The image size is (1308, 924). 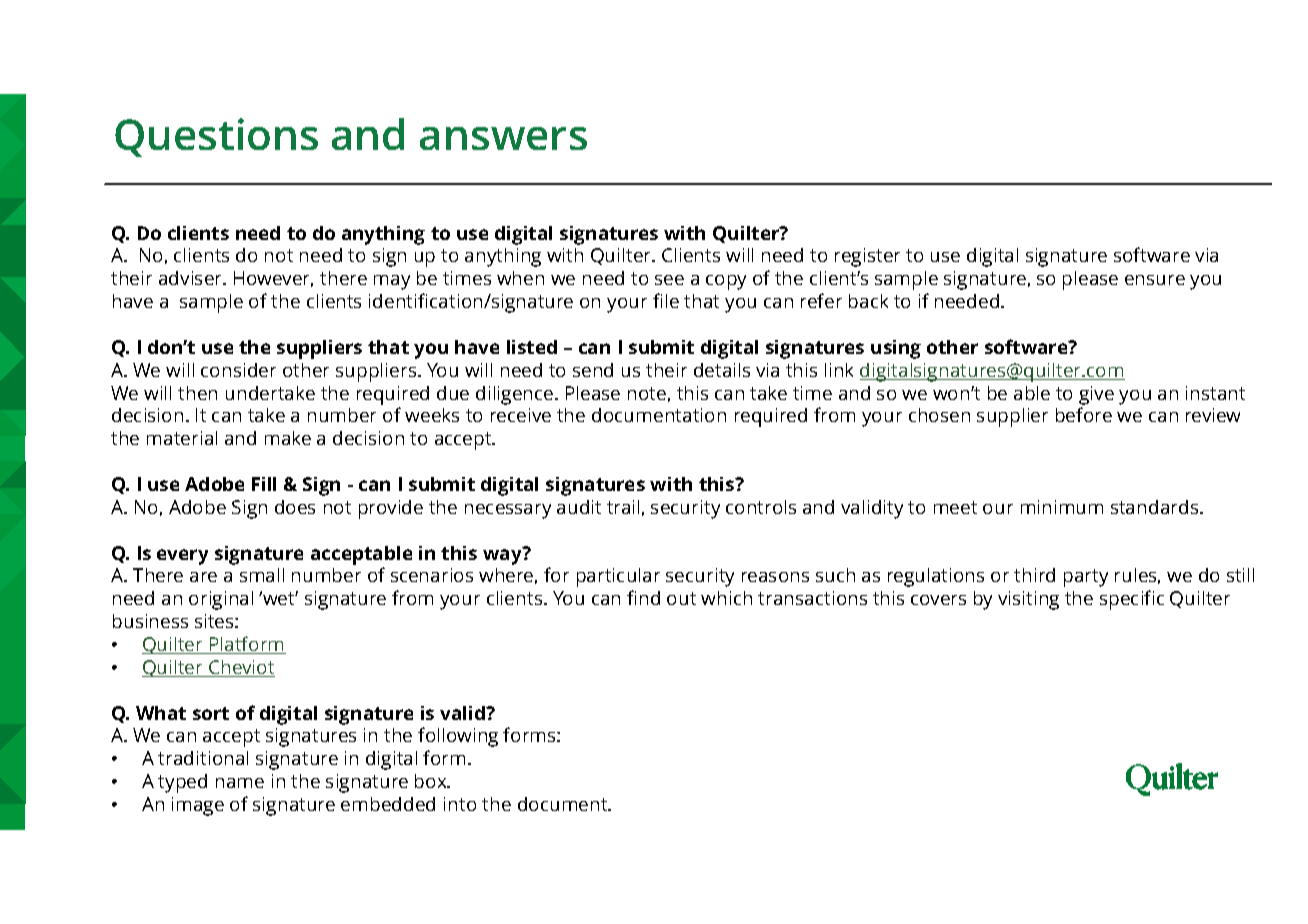 What do you see at coordinates (216, 137) in the image?
I see `Questions` at bounding box center [216, 137].
